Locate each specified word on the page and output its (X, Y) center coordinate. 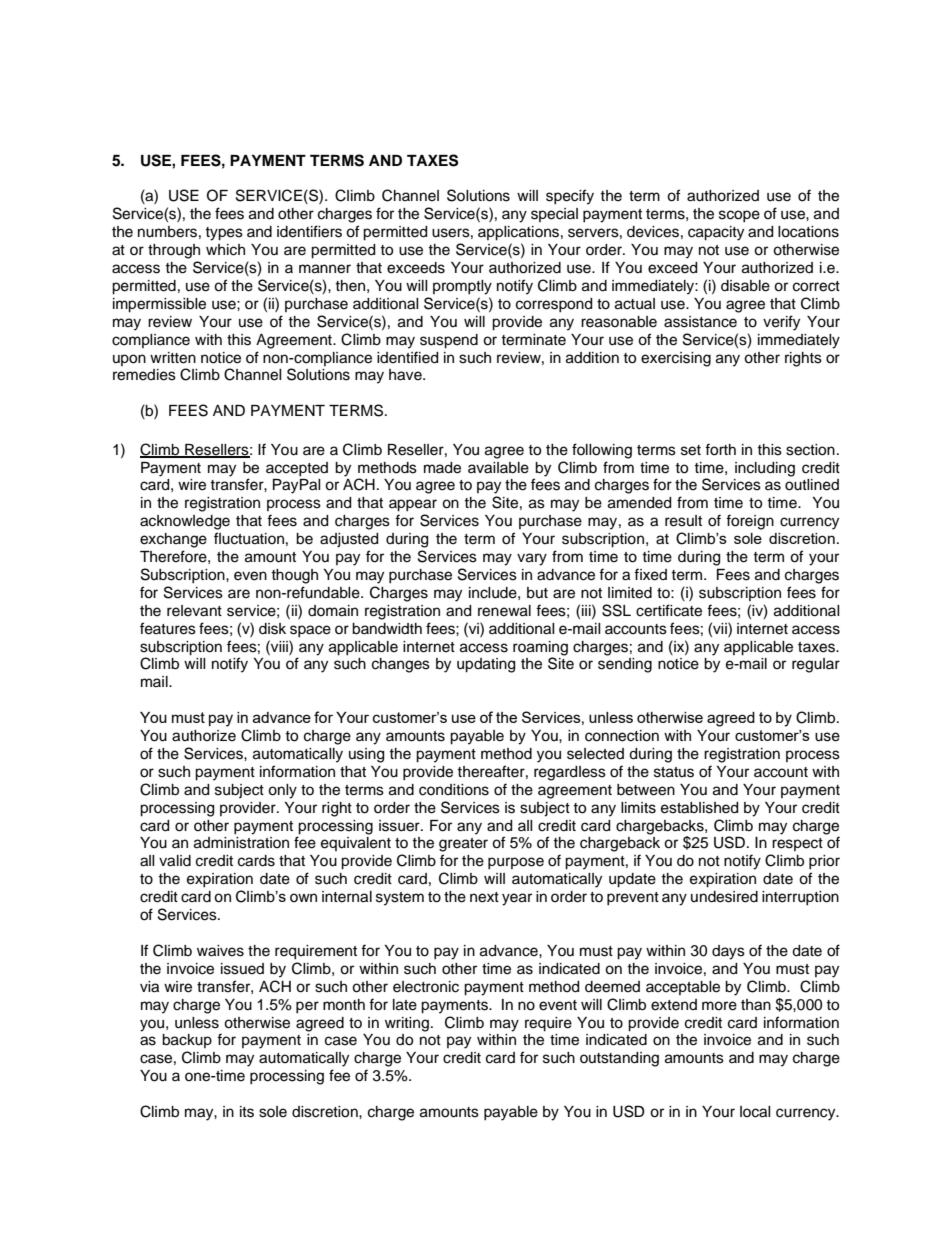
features (168, 628)
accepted (297, 469)
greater (463, 845)
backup (187, 1041)
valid (175, 861)
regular (816, 665)
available (498, 468)
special (554, 215)
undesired (724, 897)
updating (486, 665)
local (755, 1112)
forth (720, 449)
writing (407, 1024)
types (224, 234)
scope (739, 216)
